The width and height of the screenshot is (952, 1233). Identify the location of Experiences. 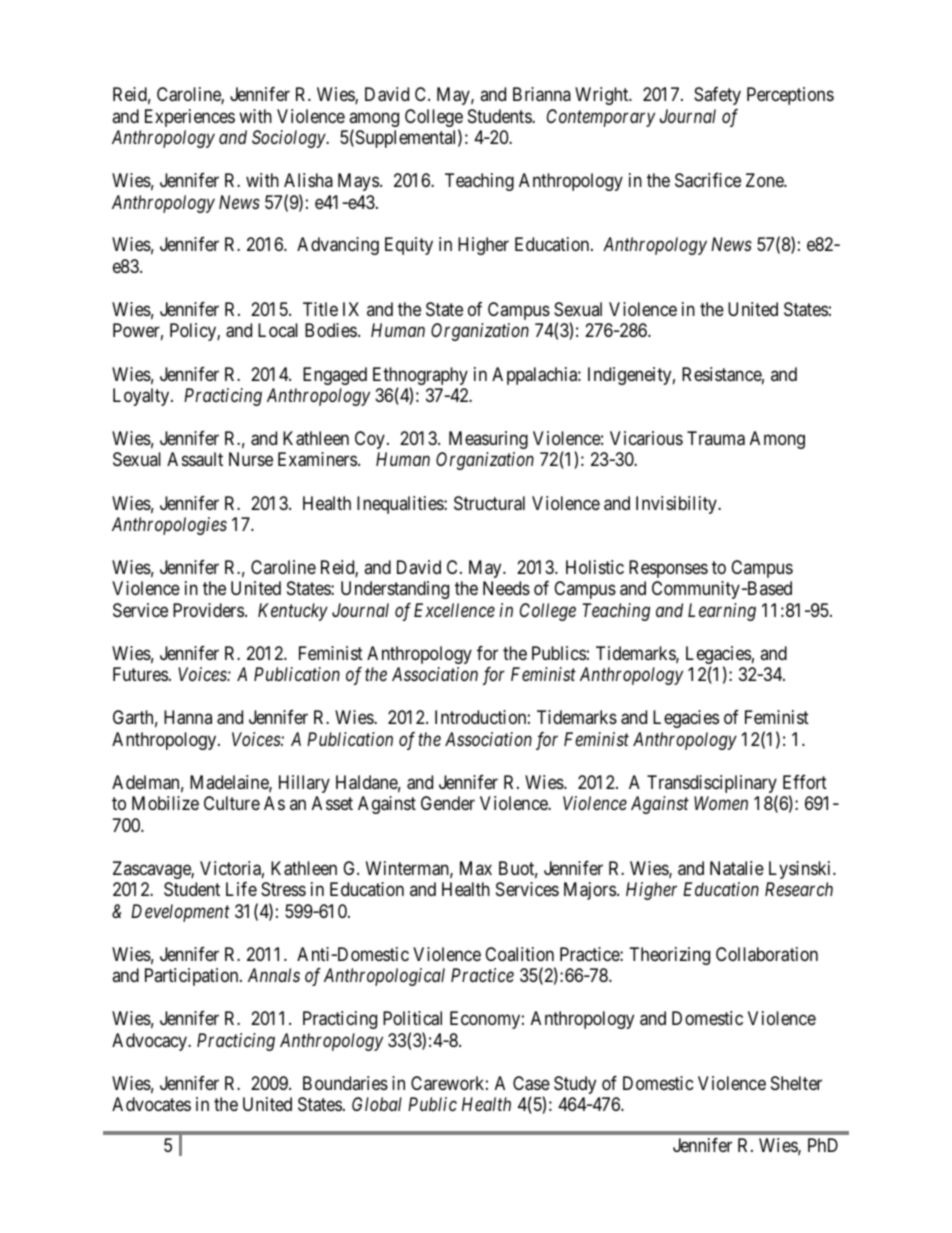
(190, 118).
